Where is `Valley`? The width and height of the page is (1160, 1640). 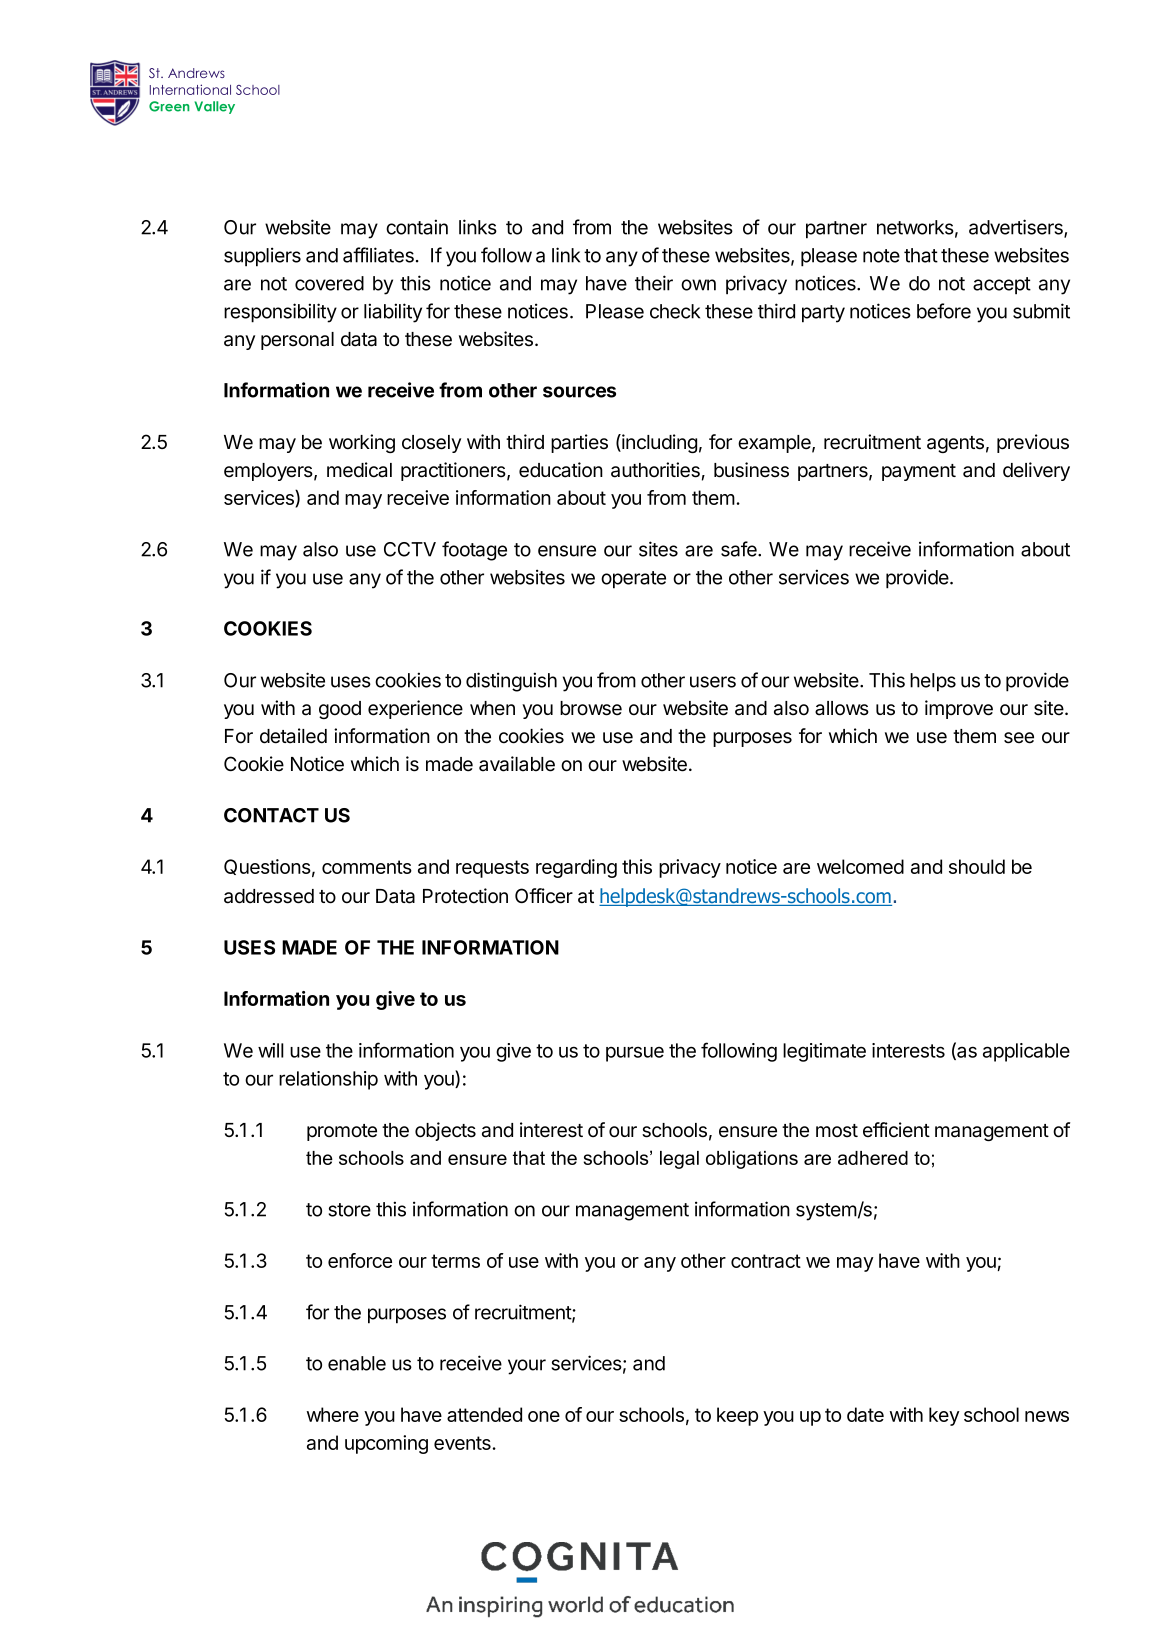
Valley is located at coordinates (215, 107).
